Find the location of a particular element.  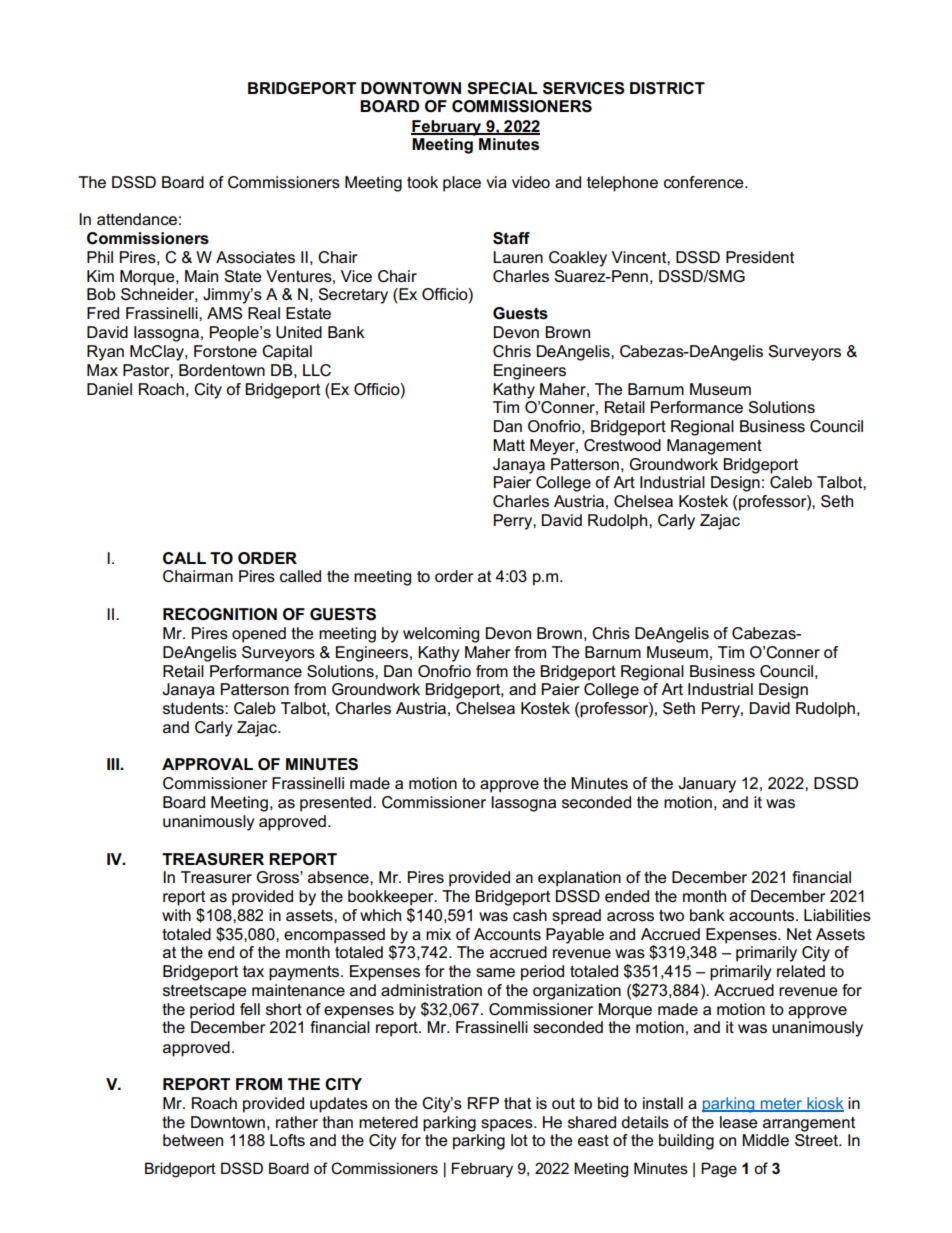

SPECIAL is located at coordinates (502, 88).
